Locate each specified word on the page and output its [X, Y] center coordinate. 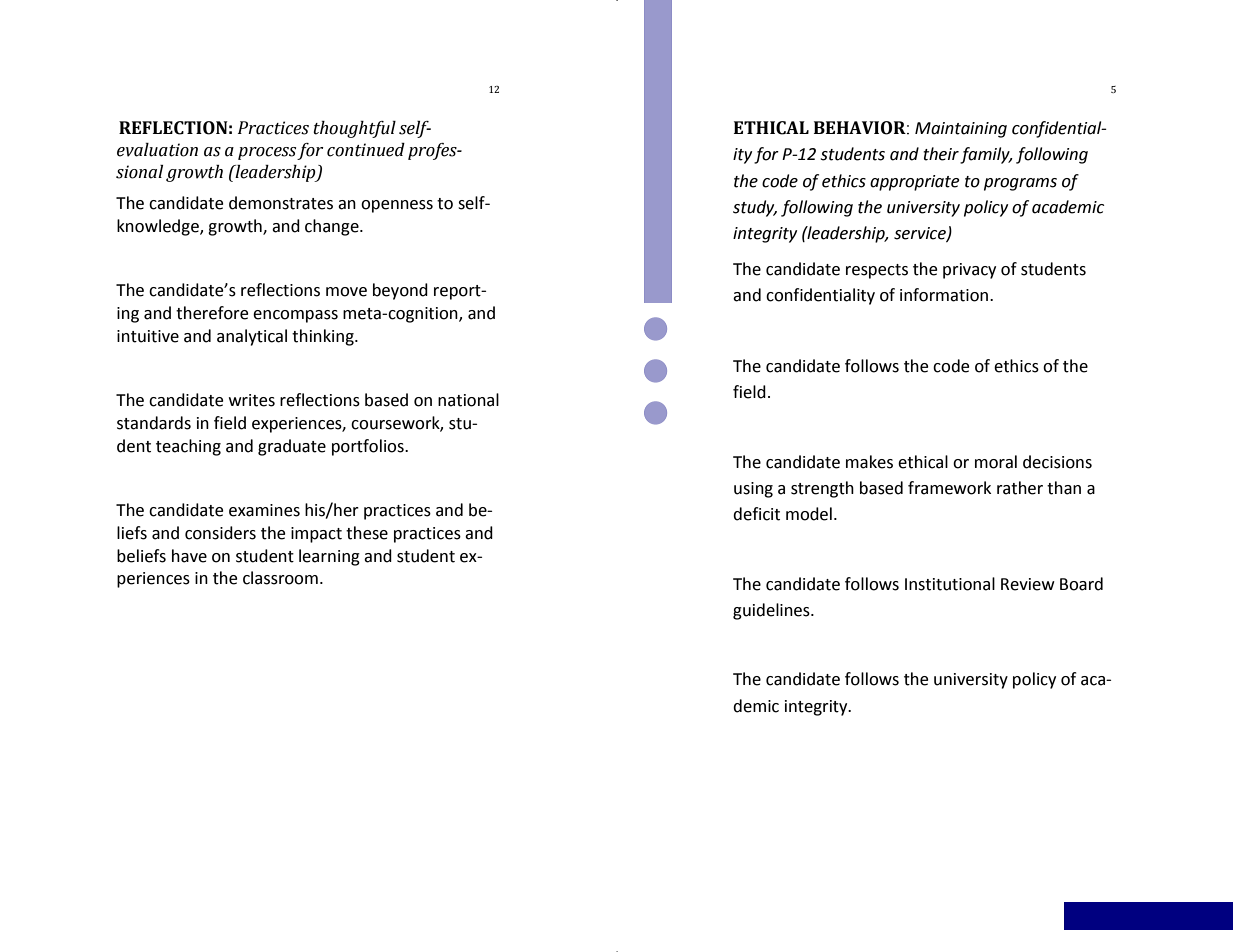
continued [366, 150]
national [468, 400]
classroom [280, 578]
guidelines [772, 611]
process [268, 153]
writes [252, 400]
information [944, 295]
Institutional [950, 584]
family [986, 155]
